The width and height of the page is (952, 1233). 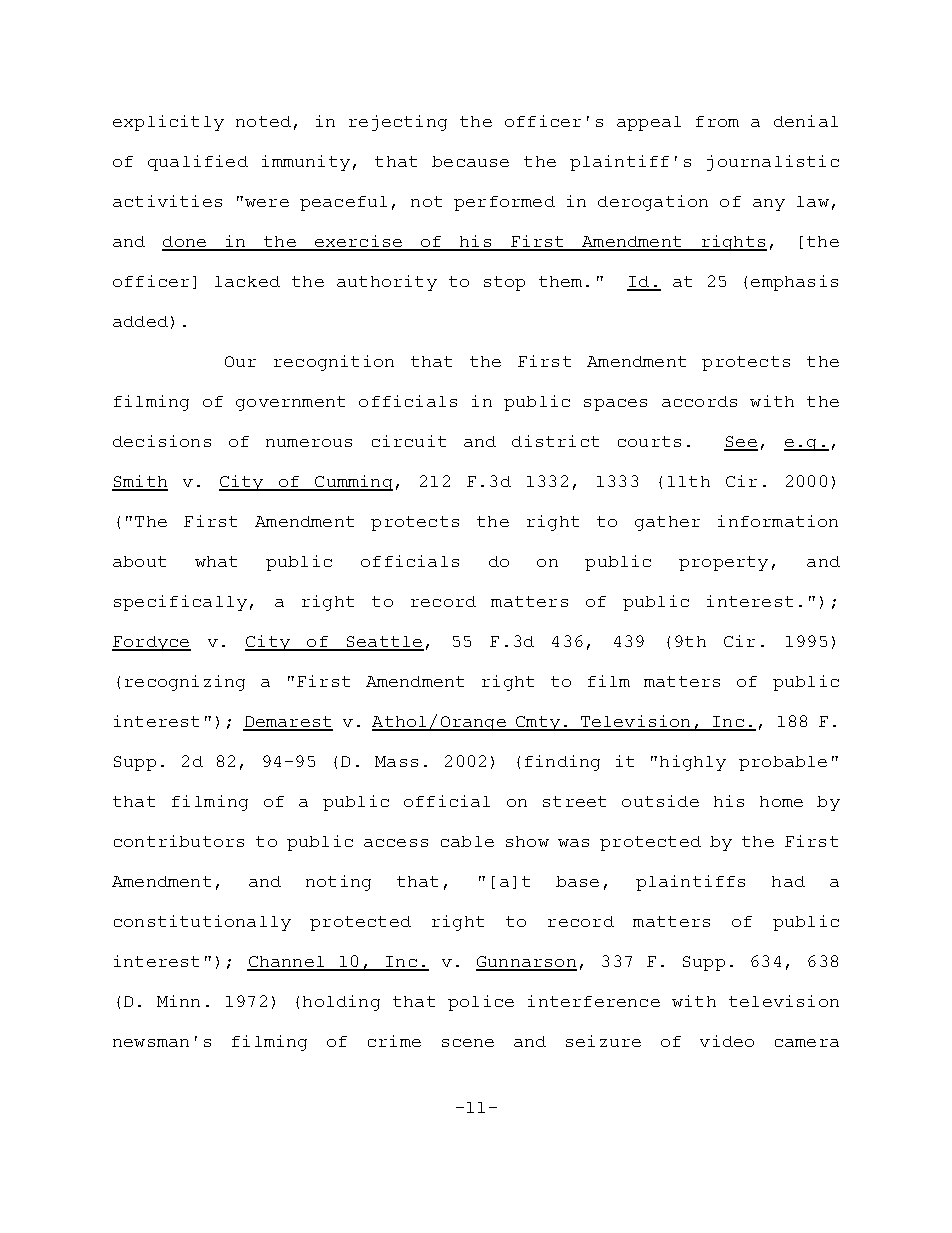 I want to click on from, so click(x=717, y=121).
